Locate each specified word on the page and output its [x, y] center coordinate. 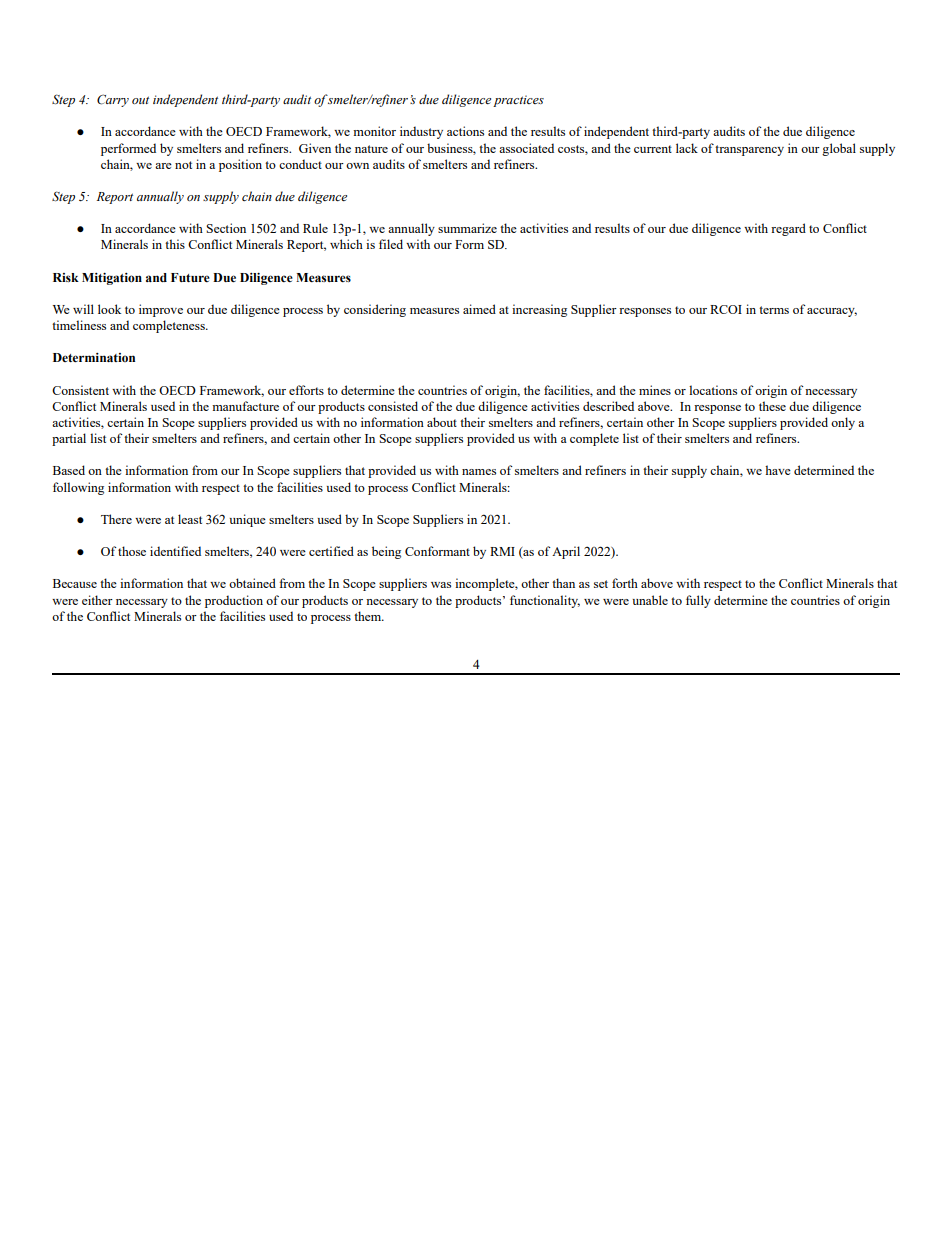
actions [465, 131]
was [441, 585]
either [97, 600]
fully [698, 601]
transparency [749, 150]
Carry [113, 100]
